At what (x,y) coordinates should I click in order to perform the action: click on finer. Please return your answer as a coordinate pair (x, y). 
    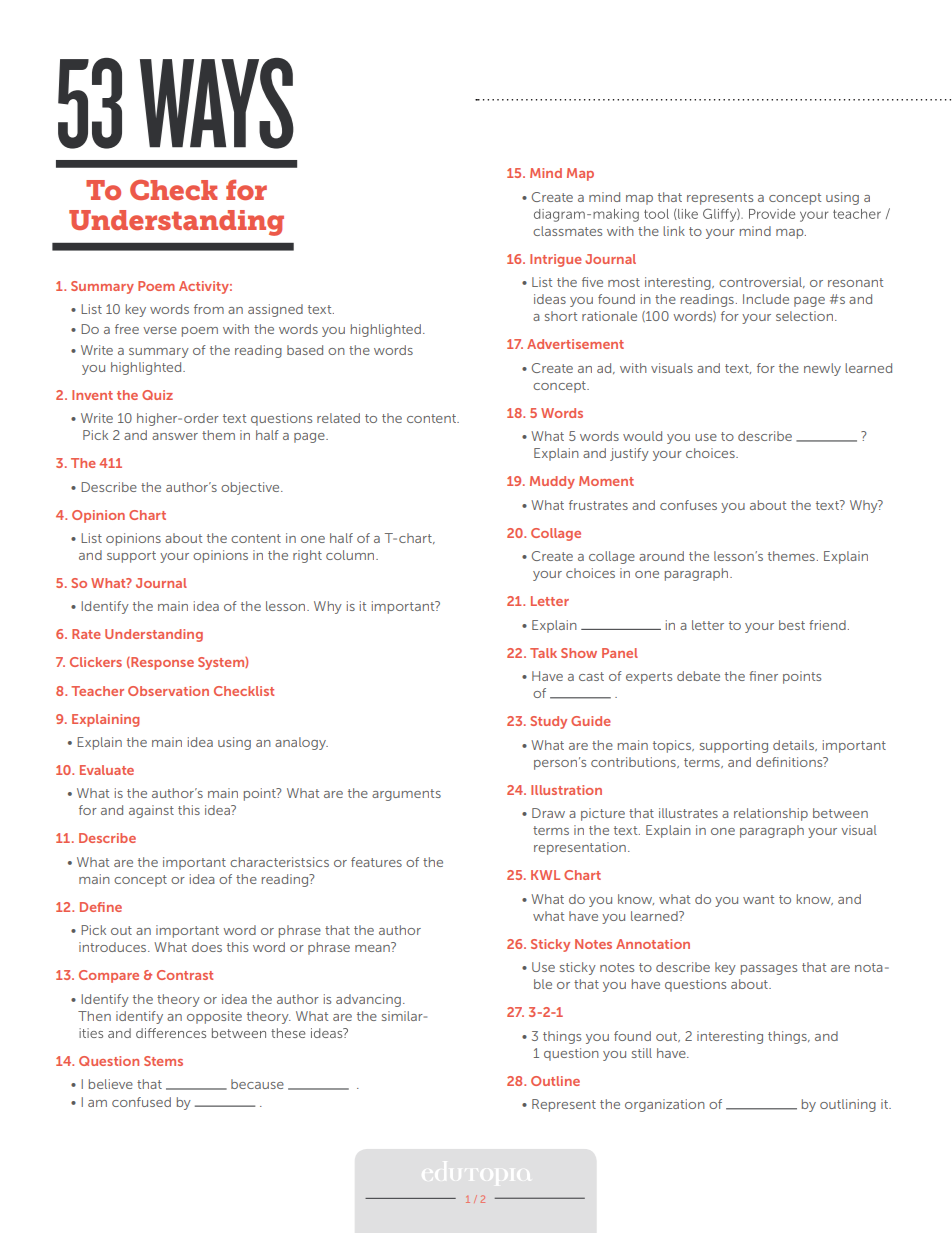
    Looking at the image, I should click on (763, 676).
